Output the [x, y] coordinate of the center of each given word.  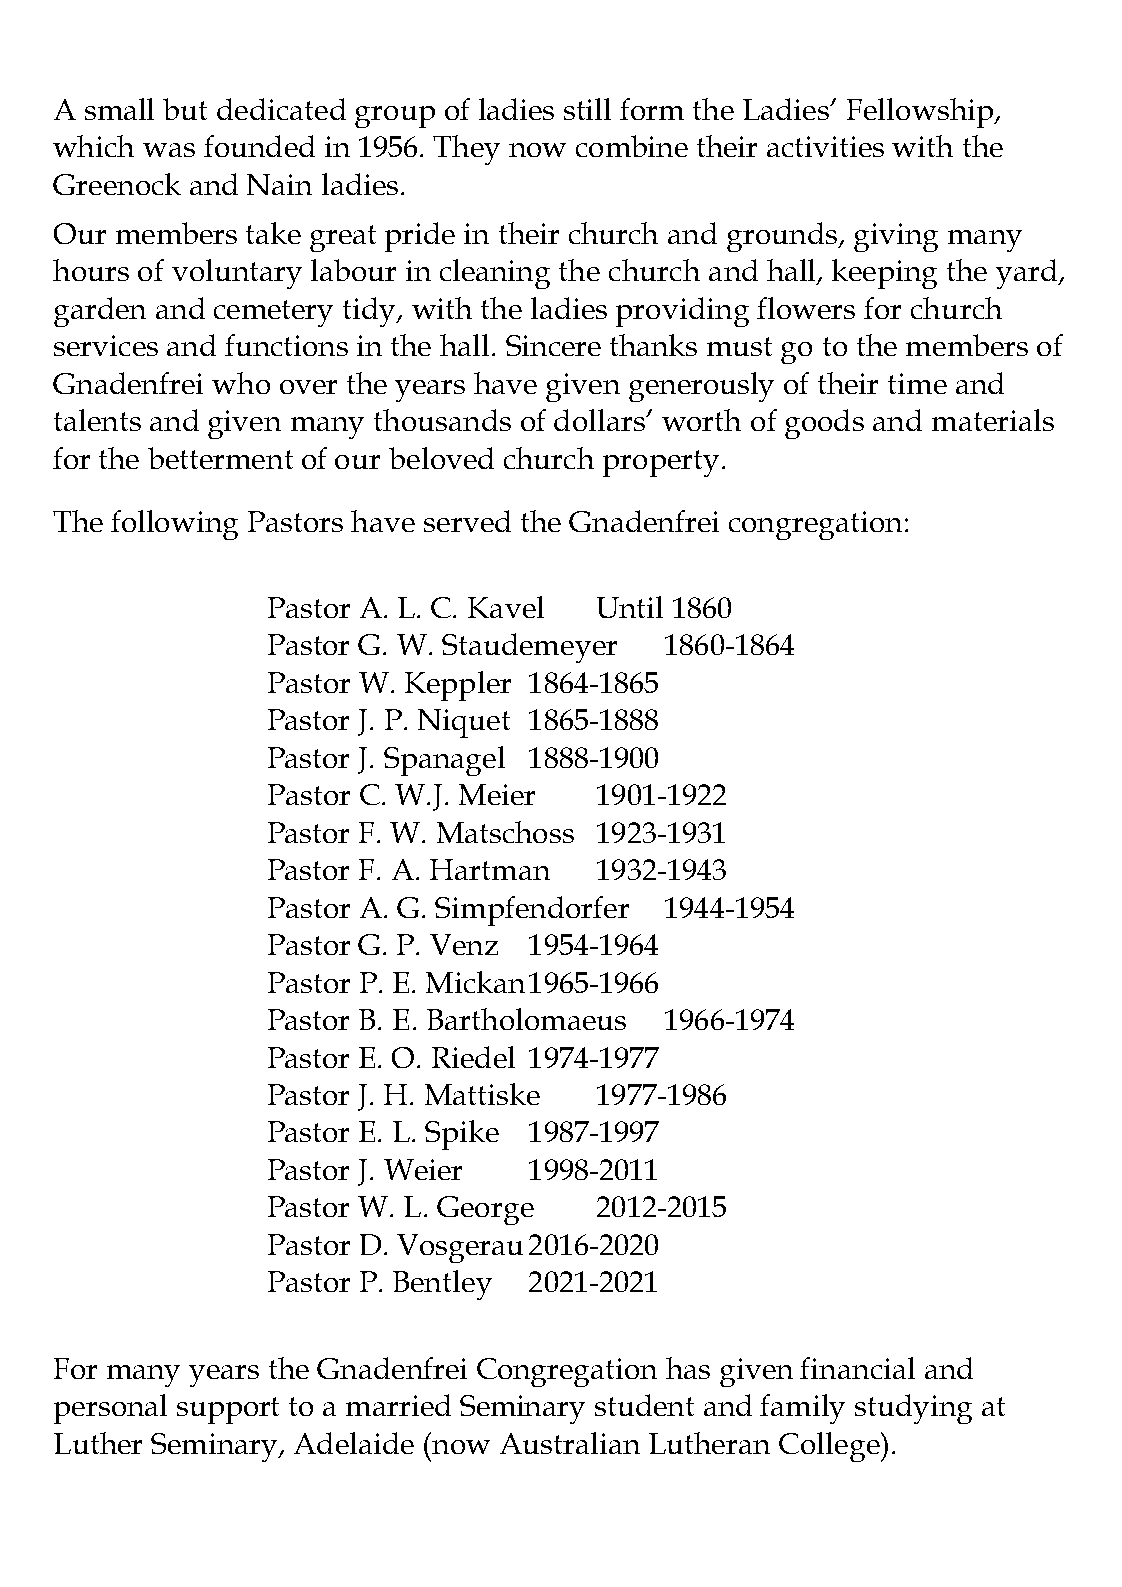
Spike [462, 1135]
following [174, 525]
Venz [464, 944]
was [169, 150]
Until [630, 607]
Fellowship [921, 113]
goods [824, 424]
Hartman [490, 869]
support [228, 1410]
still [587, 109]
